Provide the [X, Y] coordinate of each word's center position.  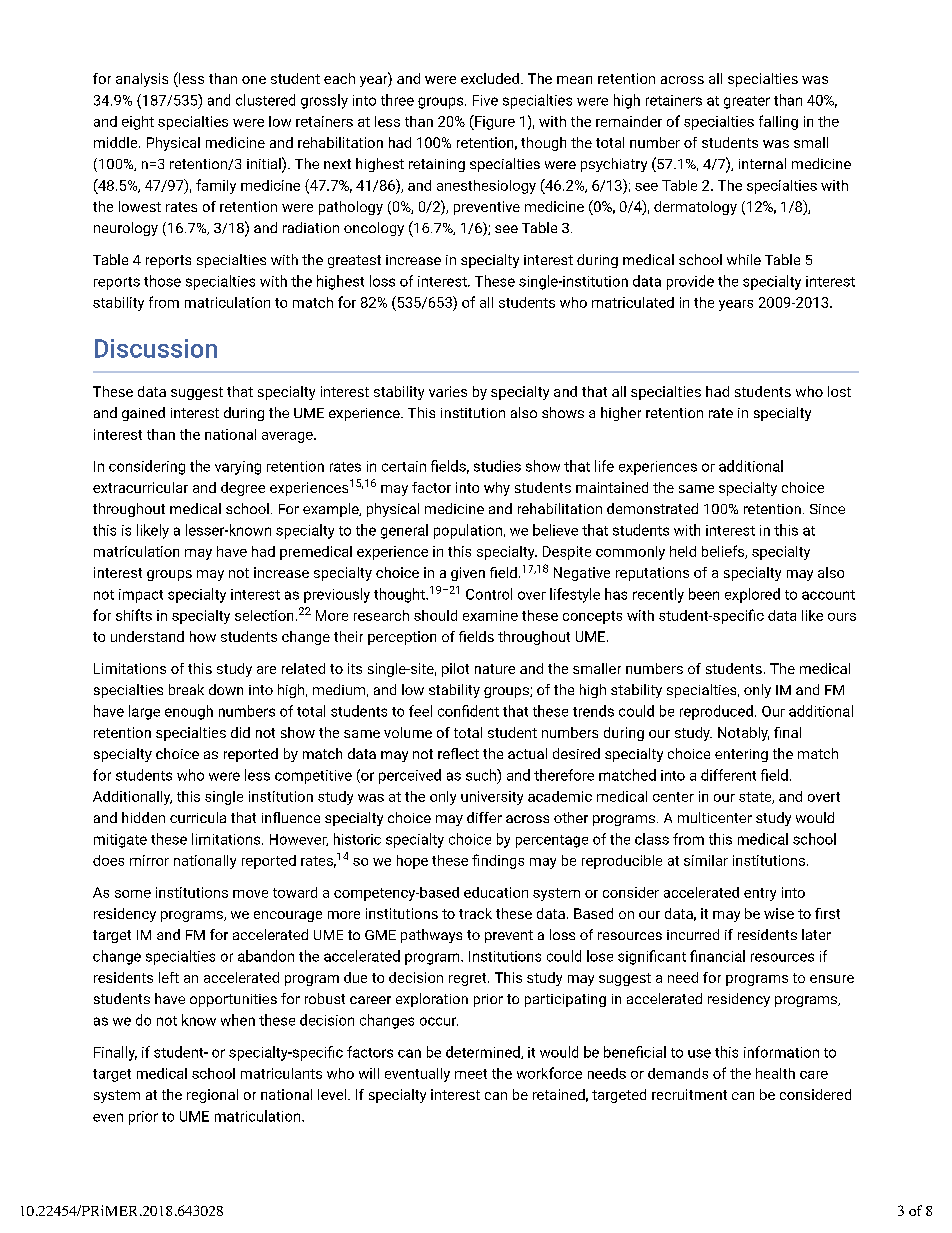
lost [839, 391]
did [240, 732]
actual [527, 753]
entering [741, 755]
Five [485, 100]
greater [747, 102]
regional [212, 1096]
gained [143, 414]
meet [471, 1074]
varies [448, 391]
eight [138, 123]
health [775, 1073]
